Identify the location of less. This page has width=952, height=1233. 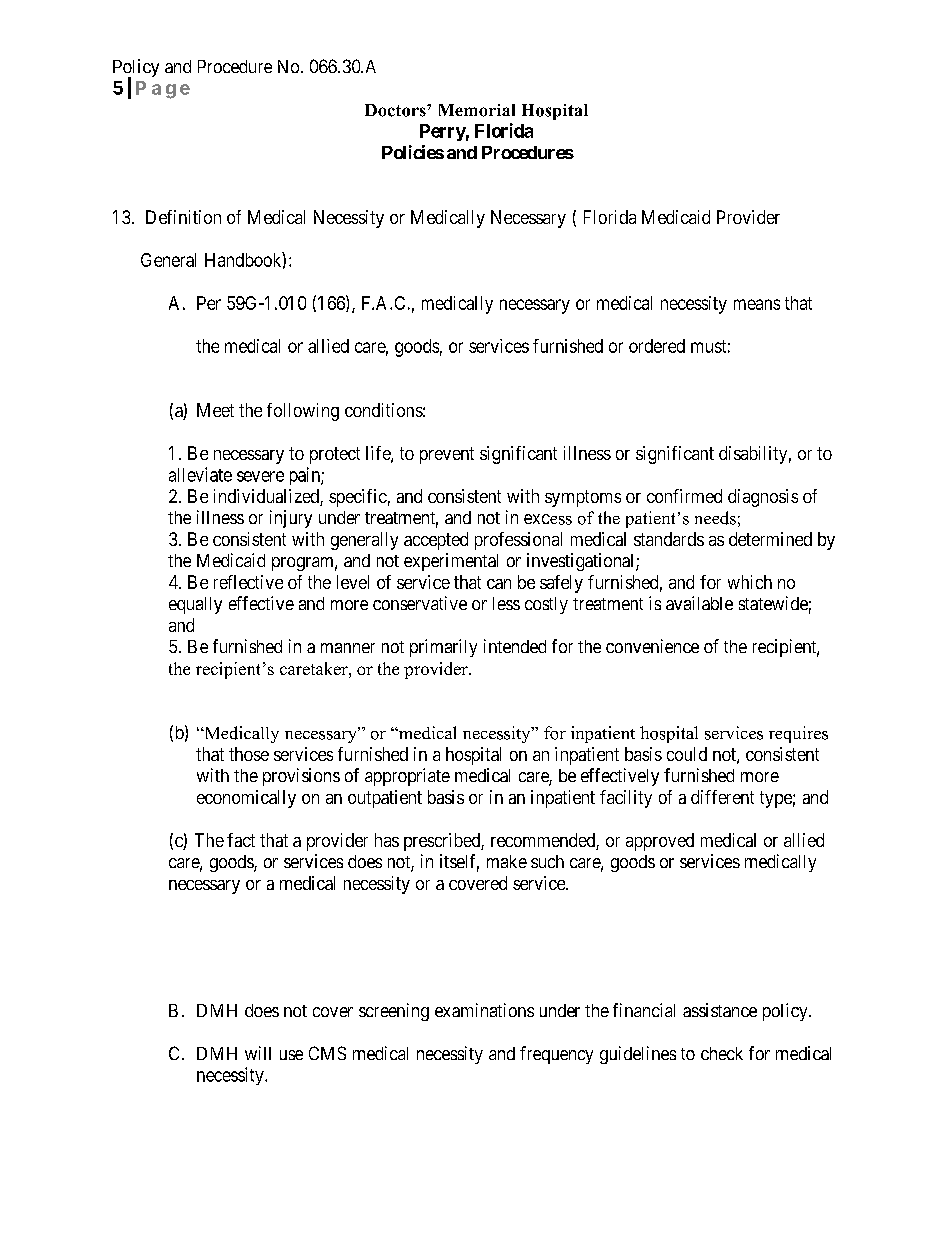
(506, 603).
